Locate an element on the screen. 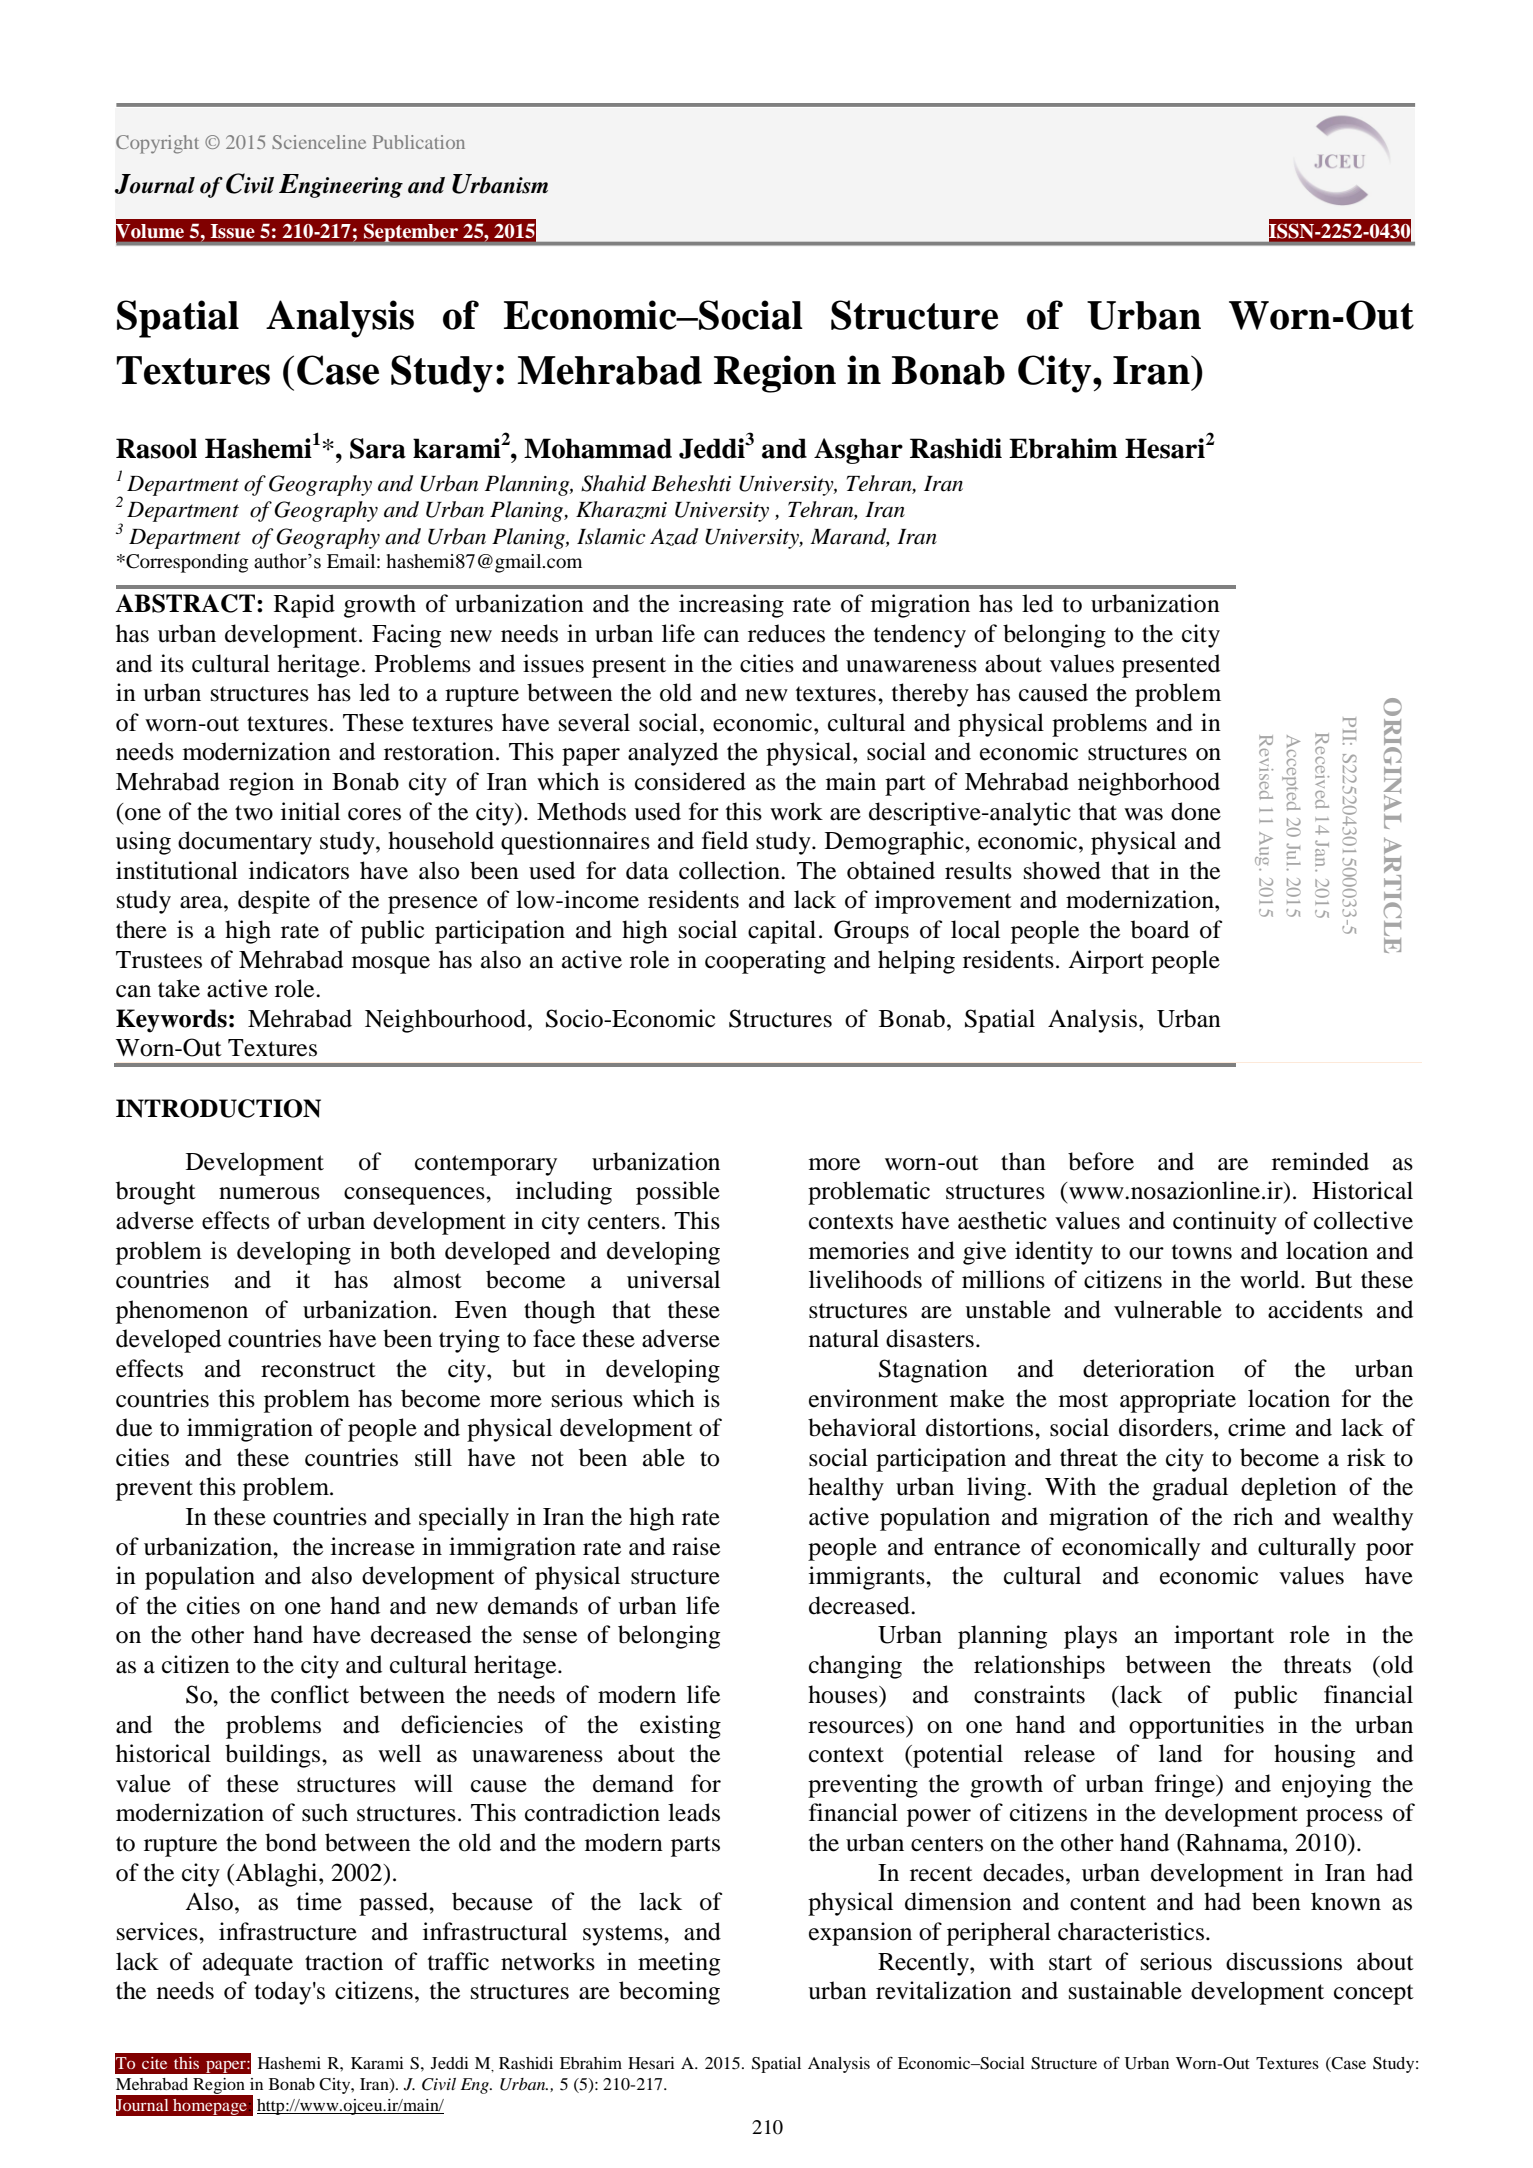 This screenshot has height=2168, width=1533. reduces is located at coordinates (786, 633).
